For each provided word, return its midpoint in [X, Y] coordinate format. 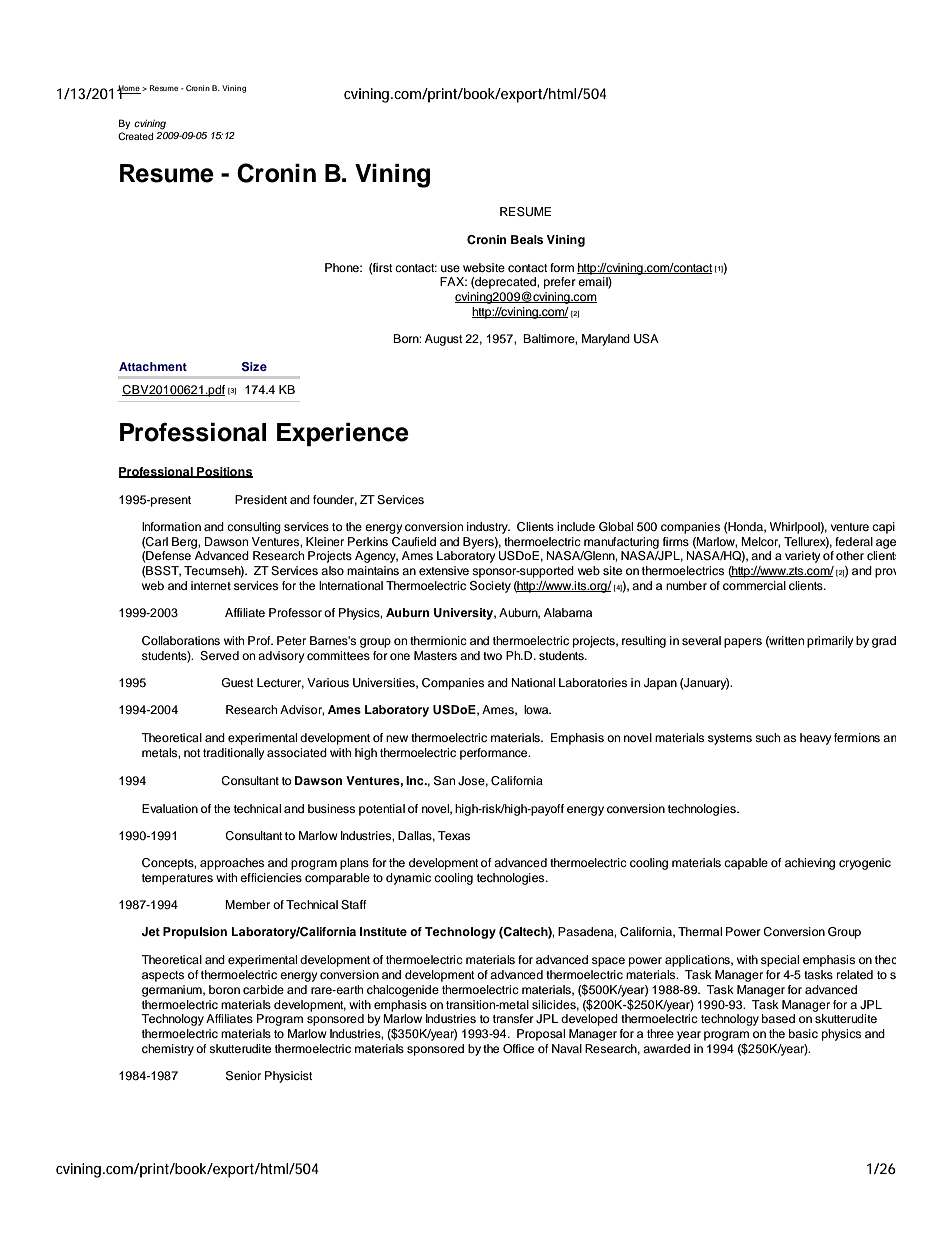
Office [518, 1049]
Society [490, 587]
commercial [754, 585]
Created [135, 136]
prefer [560, 283]
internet [211, 585]
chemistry [168, 1050]
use [450, 268]
